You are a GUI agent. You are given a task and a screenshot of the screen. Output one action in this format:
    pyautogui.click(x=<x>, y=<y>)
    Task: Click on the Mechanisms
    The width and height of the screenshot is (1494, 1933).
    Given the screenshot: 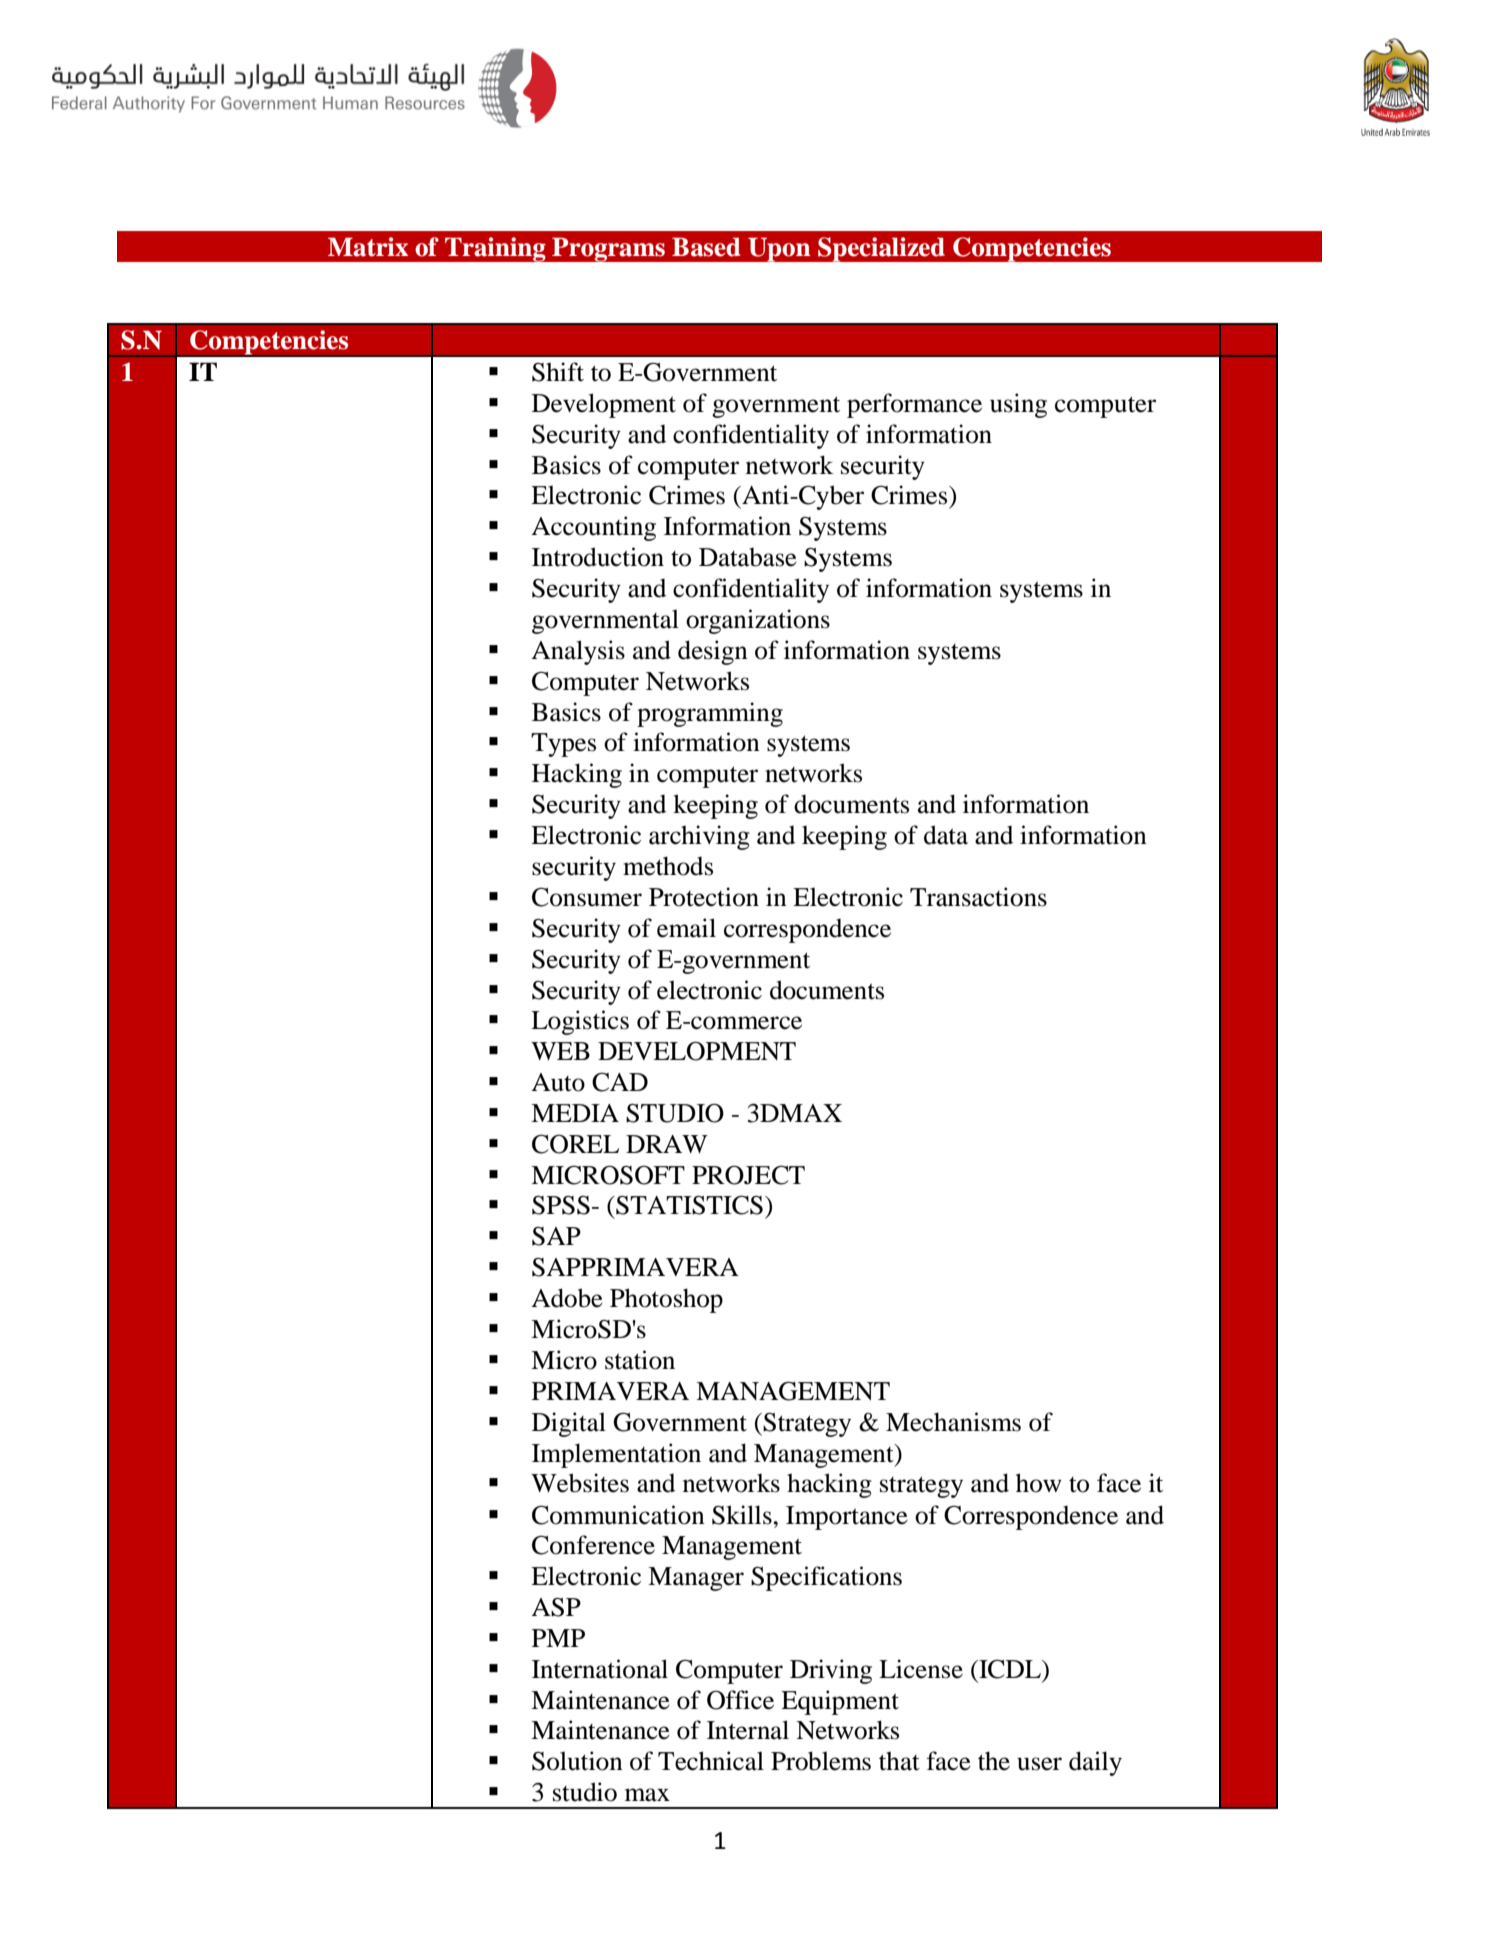 What is the action you would take?
    pyautogui.click(x=953, y=1422)
